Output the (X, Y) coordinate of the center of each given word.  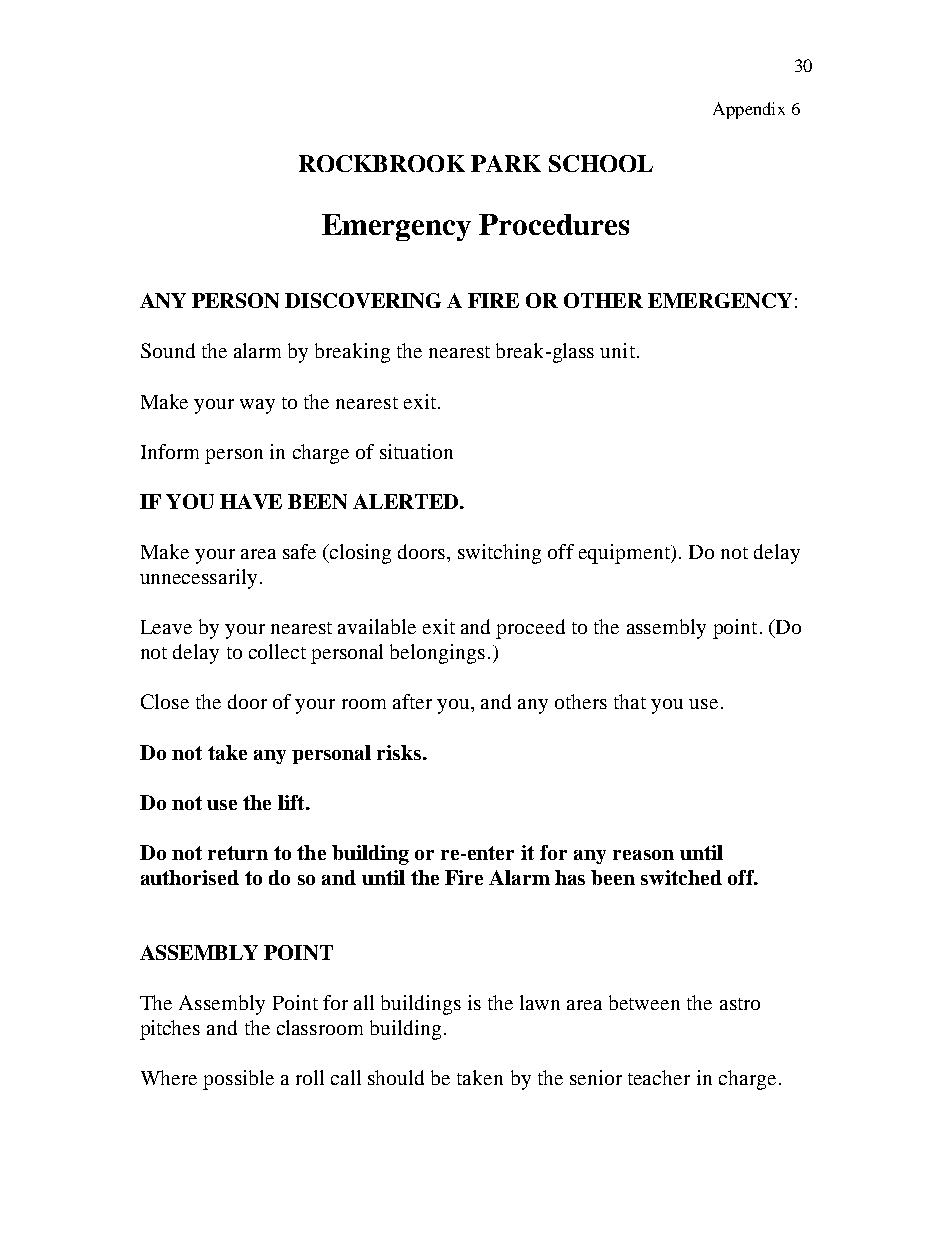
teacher (659, 1077)
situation (416, 451)
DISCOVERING (363, 300)
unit (617, 350)
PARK (506, 163)
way (257, 406)
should (396, 1077)
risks (400, 752)
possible (238, 1080)
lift (292, 802)
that (630, 701)
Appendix (749, 110)
